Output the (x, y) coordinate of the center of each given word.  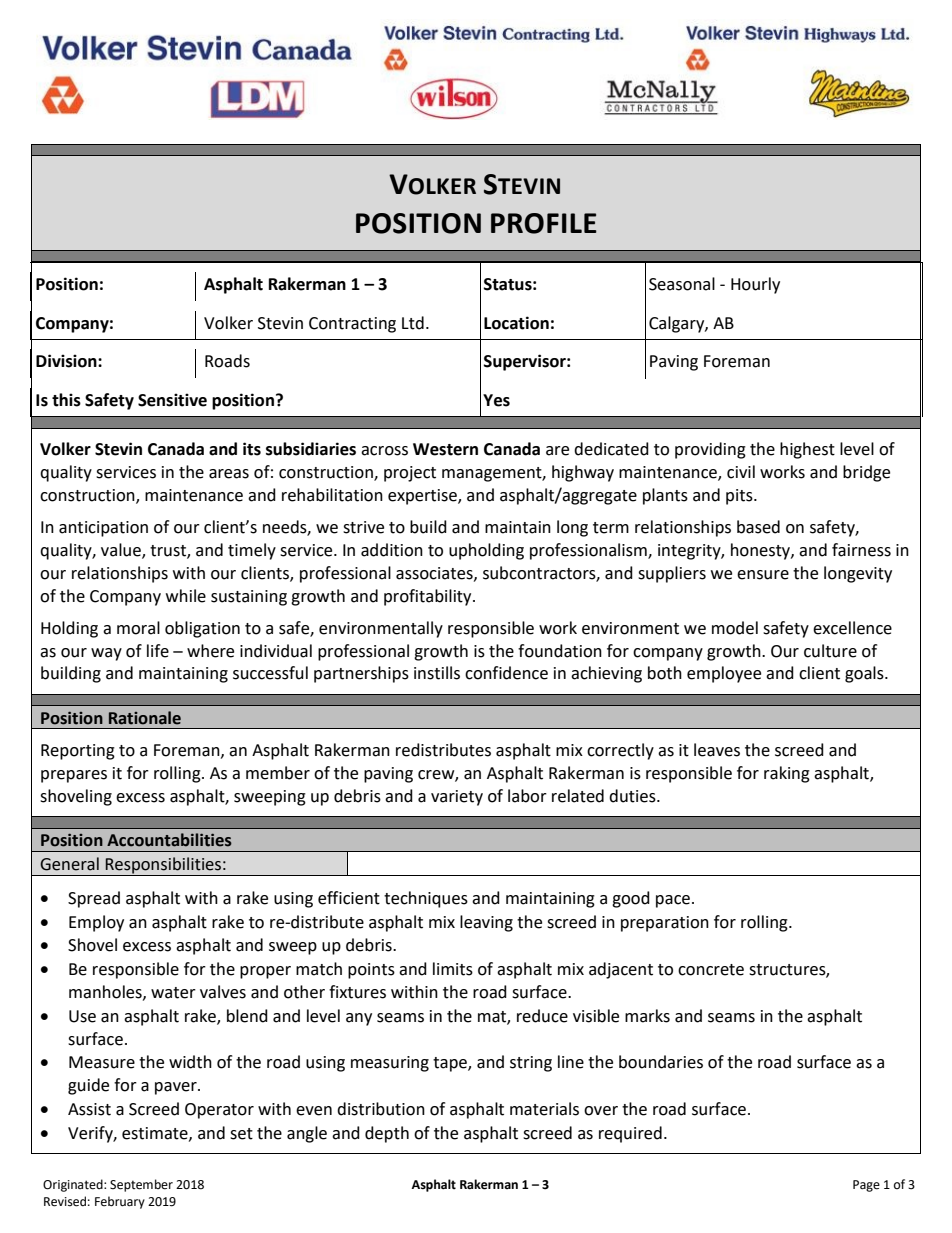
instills (437, 673)
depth (387, 1134)
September (141, 1185)
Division (67, 361)
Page (866, 1186)
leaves (717, 750)
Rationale (145, 718)
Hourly (755, 285)
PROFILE (544, 223)
